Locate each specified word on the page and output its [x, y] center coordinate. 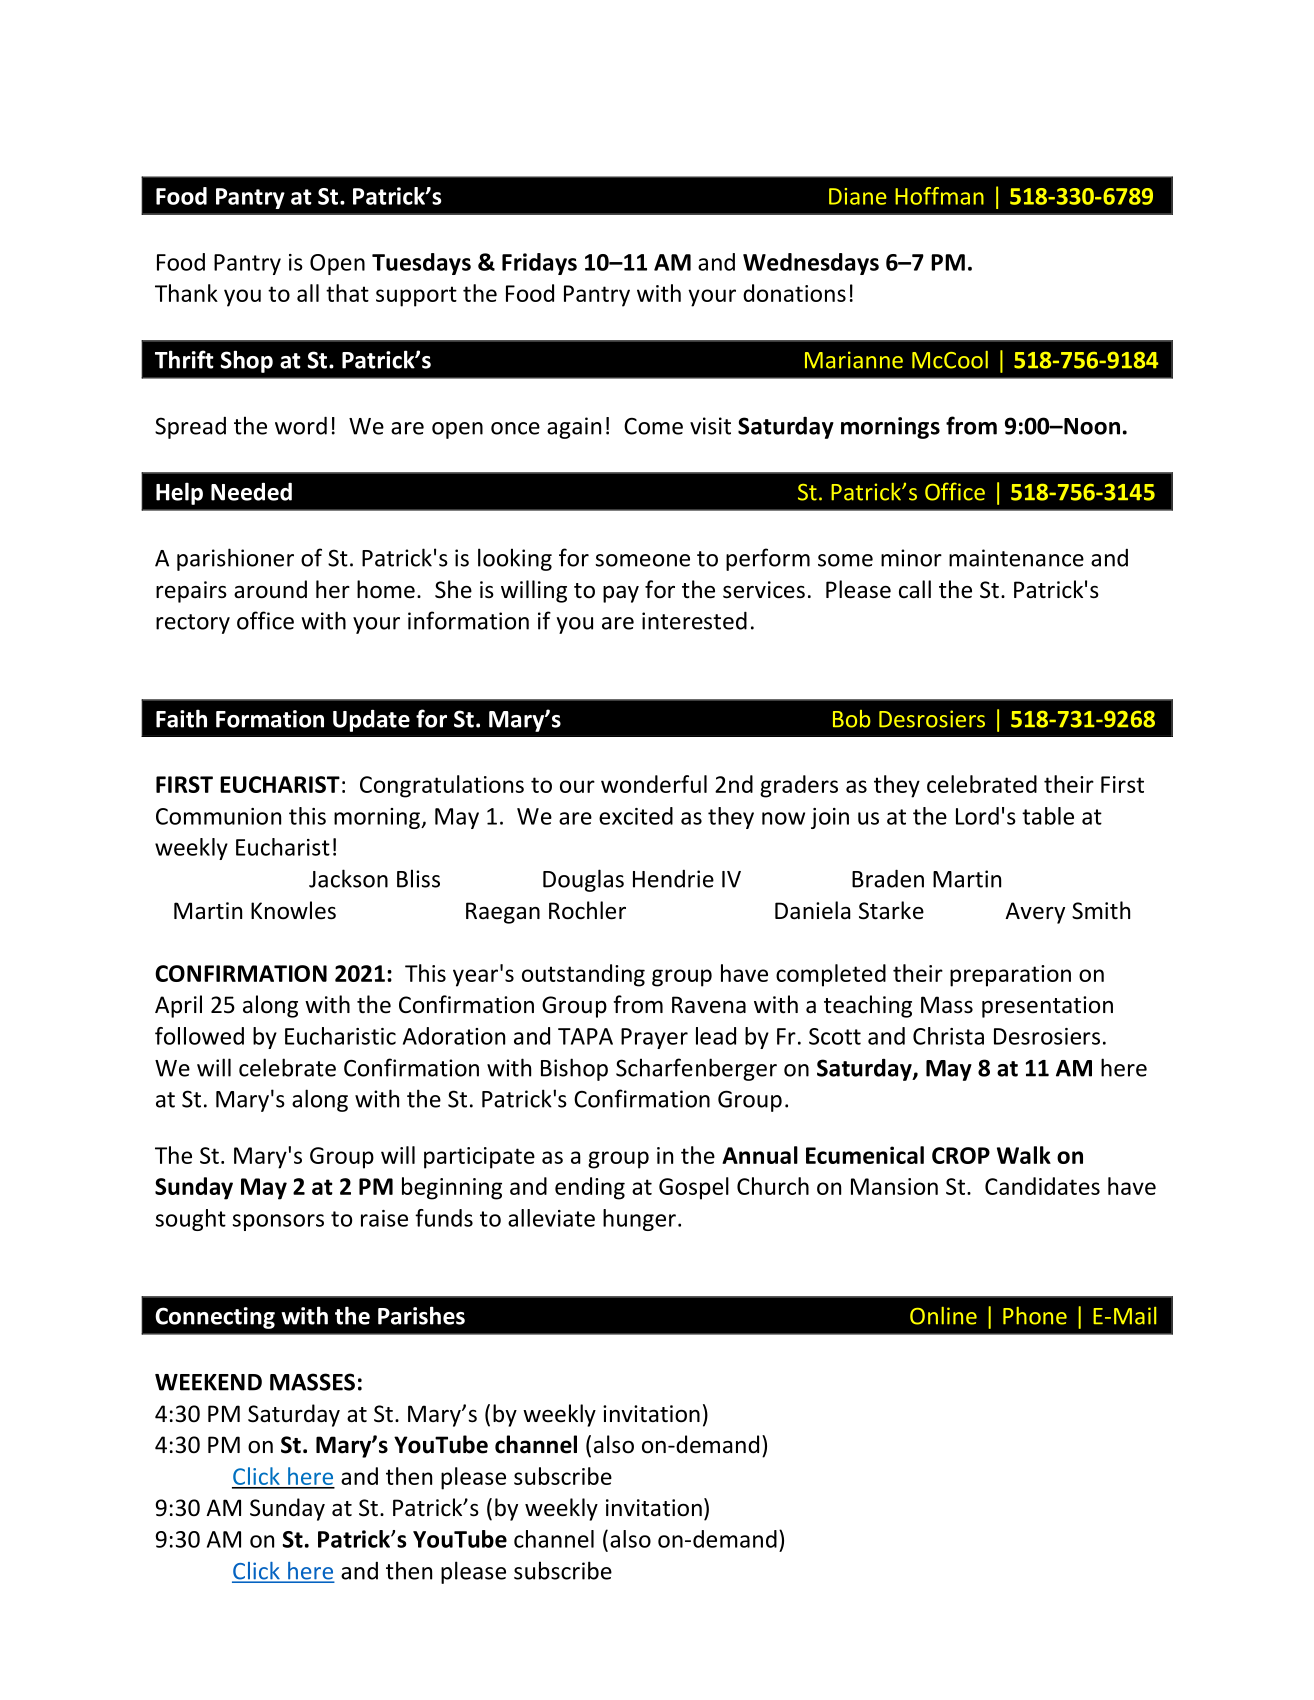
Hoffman [939, 196]
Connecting [215, 1318]
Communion [218, 816]
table [1048, 816]
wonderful [654, 784]
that [347, 293]
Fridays [539, 264]
